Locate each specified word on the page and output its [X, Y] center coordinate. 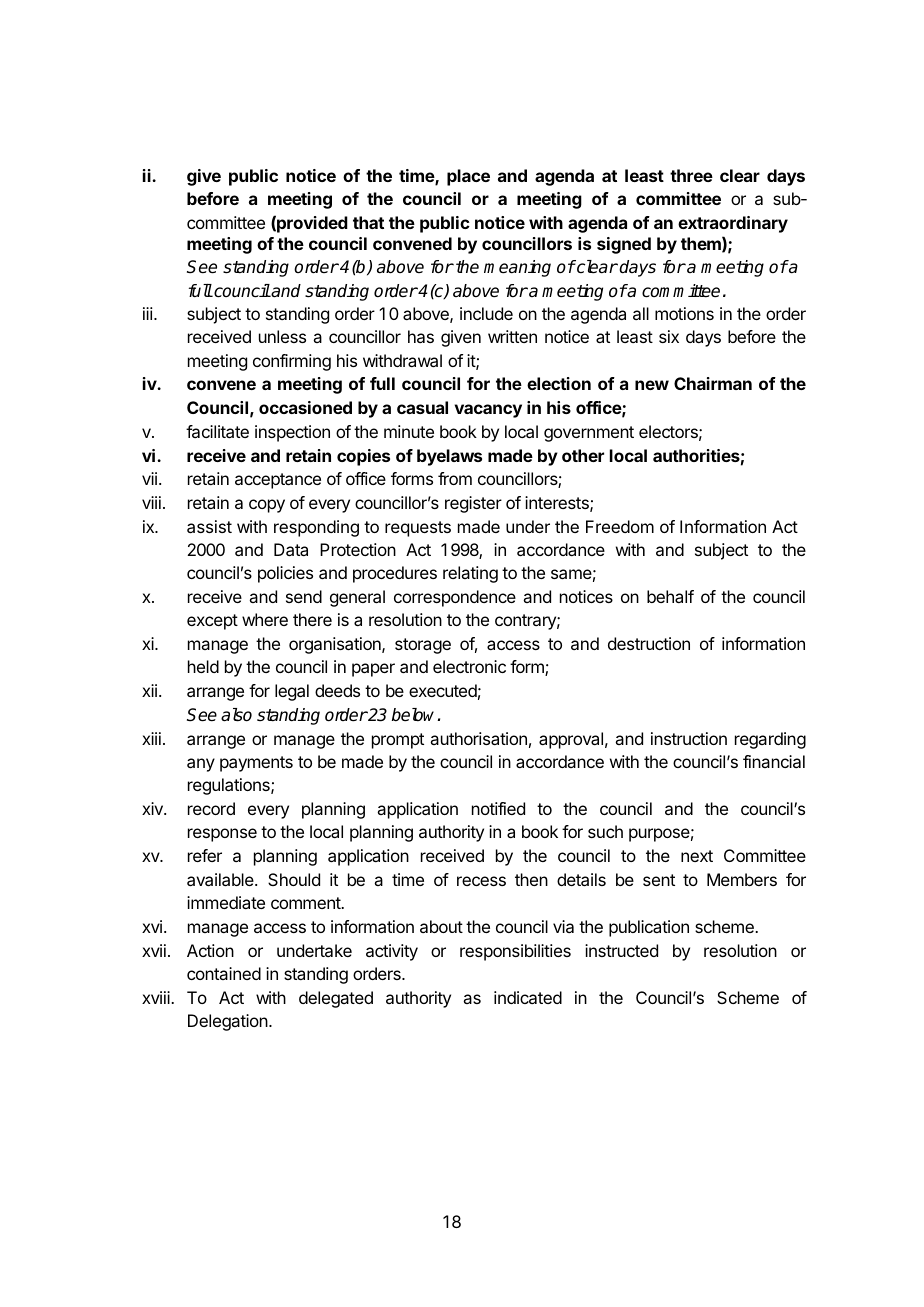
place [468, 177]
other [583, 455]
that [368, 222]
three [691, 175]
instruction [689, 738]
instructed [621, 950]
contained [224, 973]
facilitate [217, 431]
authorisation [478, 738]
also [236, 715]
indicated [528, 997]
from [455, 478]
